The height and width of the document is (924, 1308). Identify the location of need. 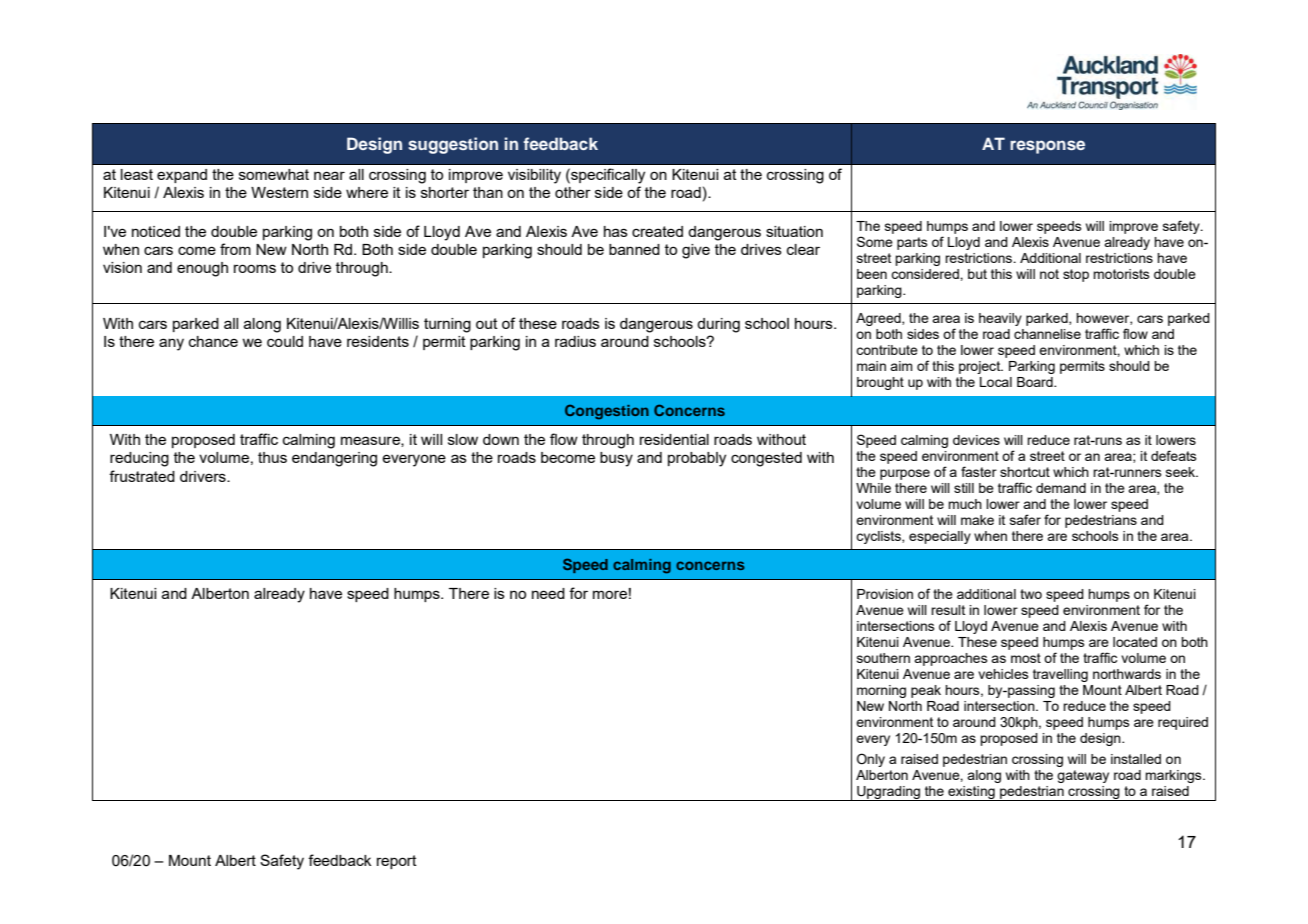
(548, 593).
